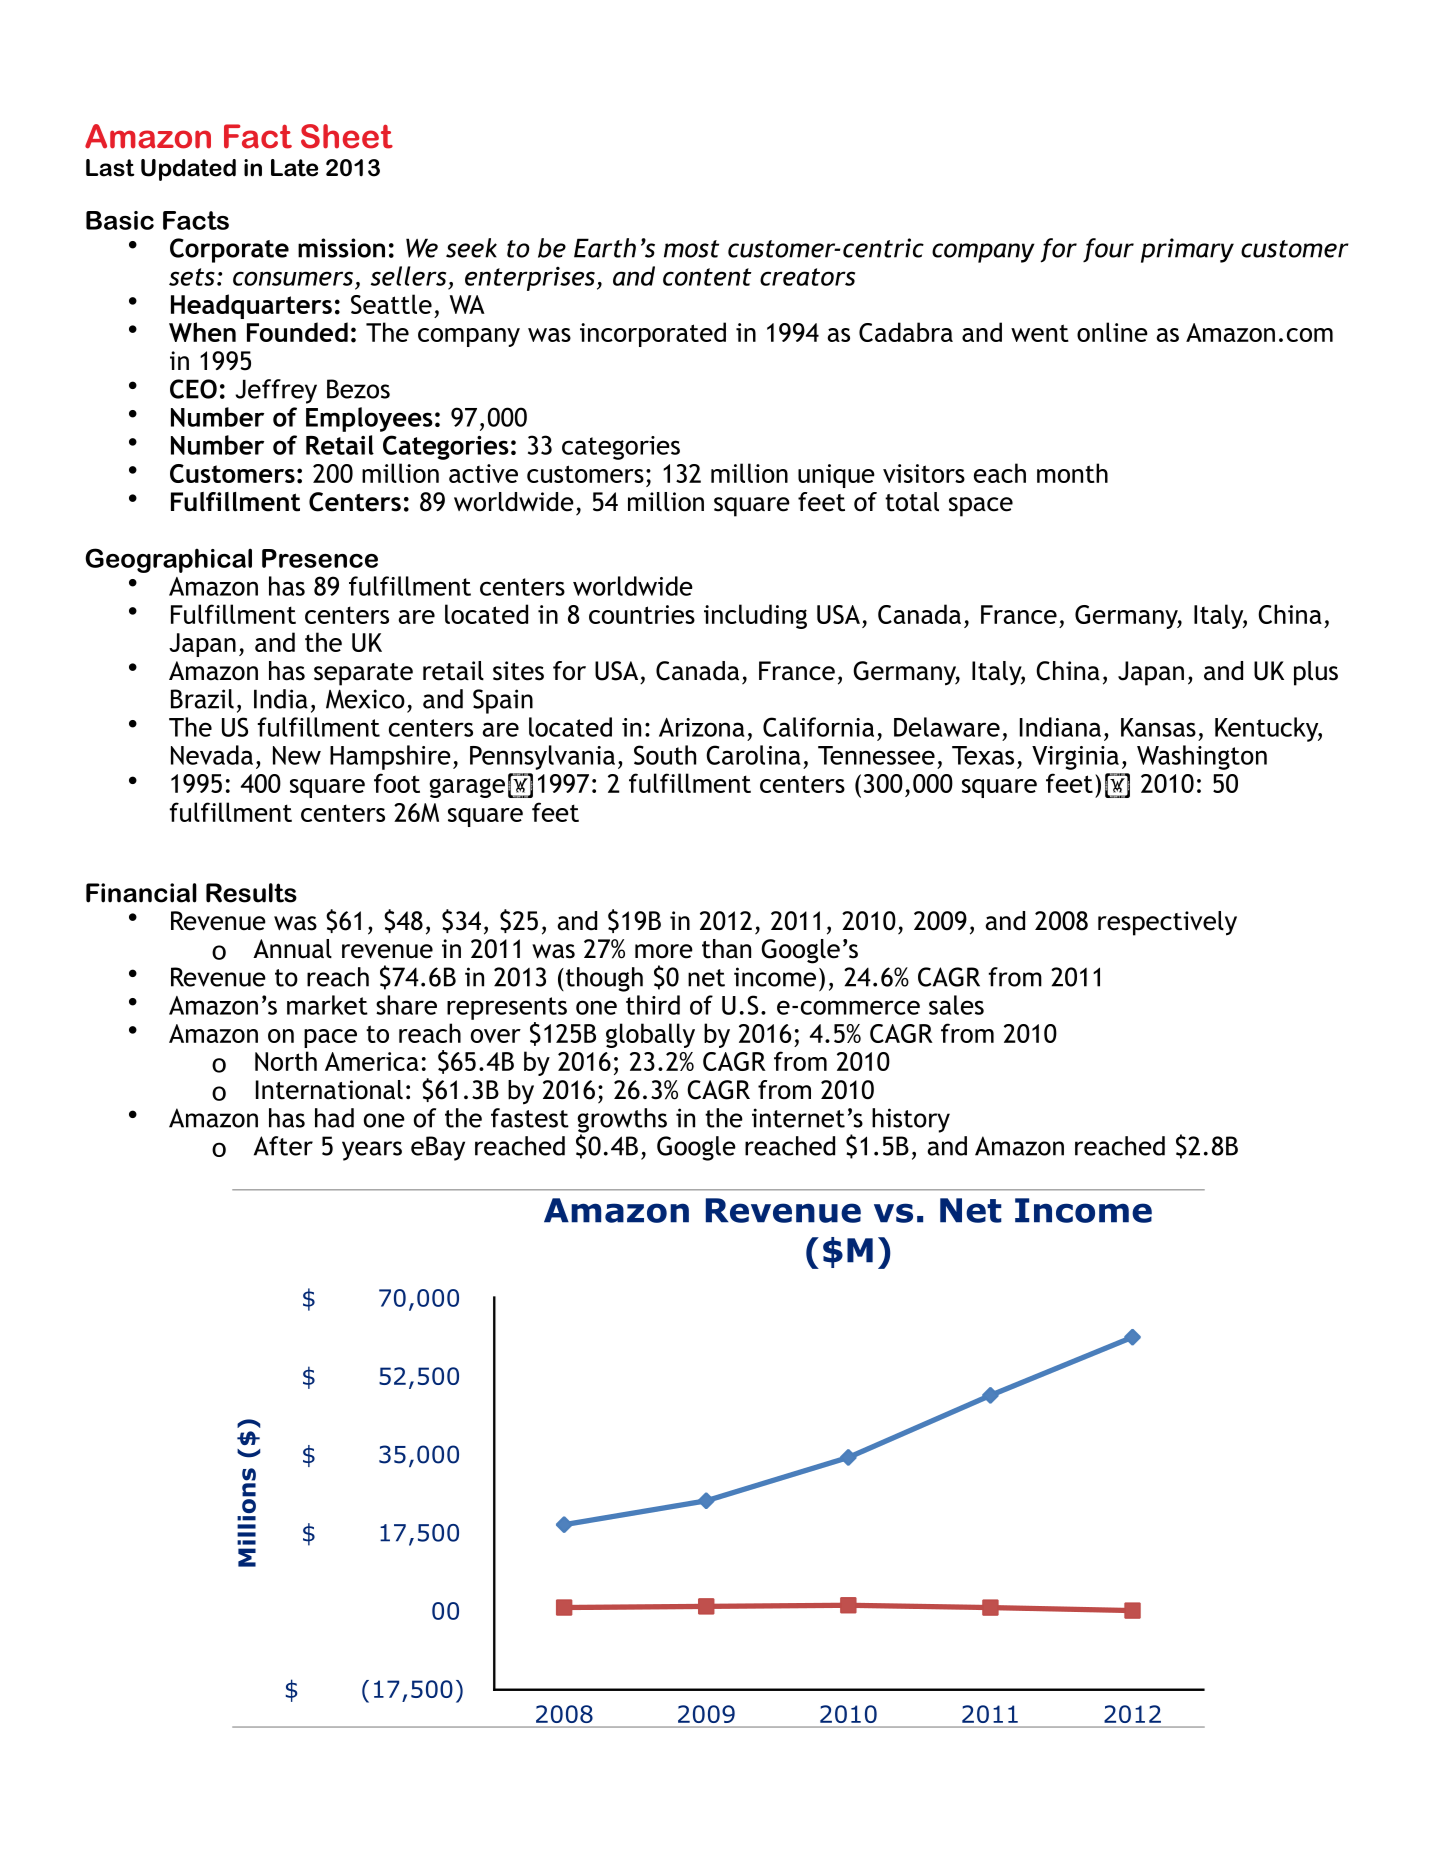  What do you see at coordinates (755, 616) in the page?
I see `including` at bounding box center [755, 616].
